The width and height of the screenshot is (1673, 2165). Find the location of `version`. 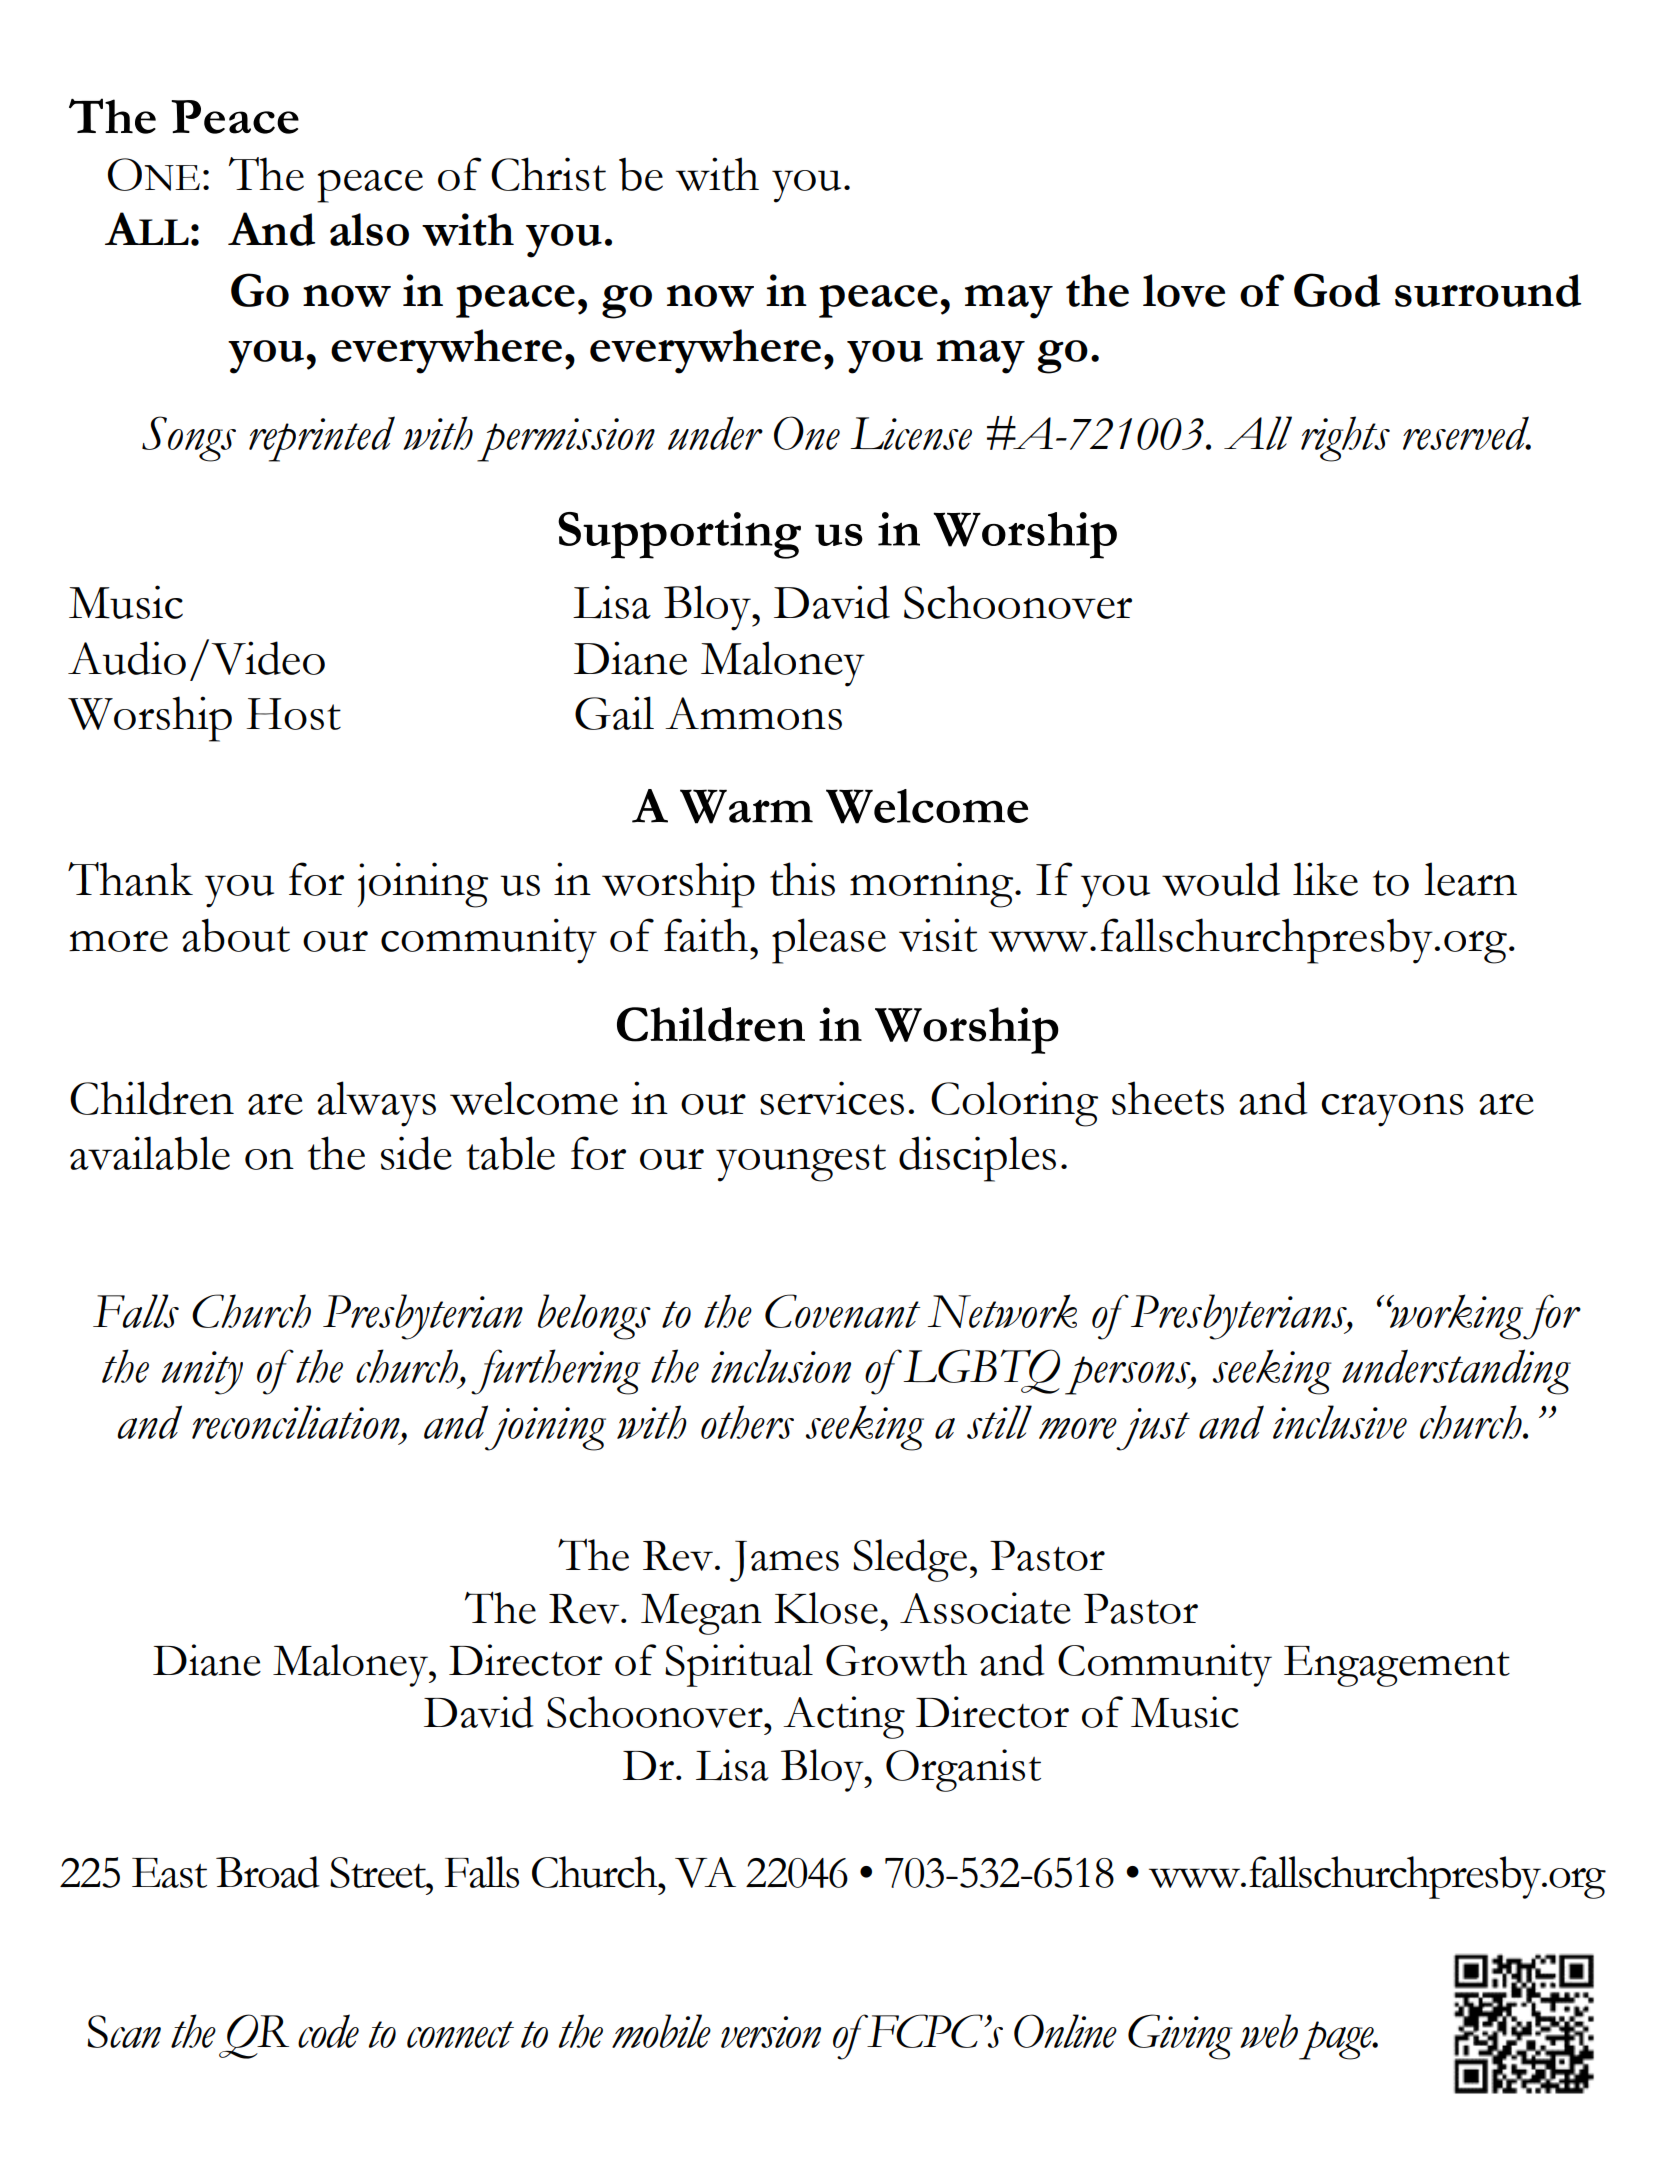

version is located at coordinates (771, 2032).
